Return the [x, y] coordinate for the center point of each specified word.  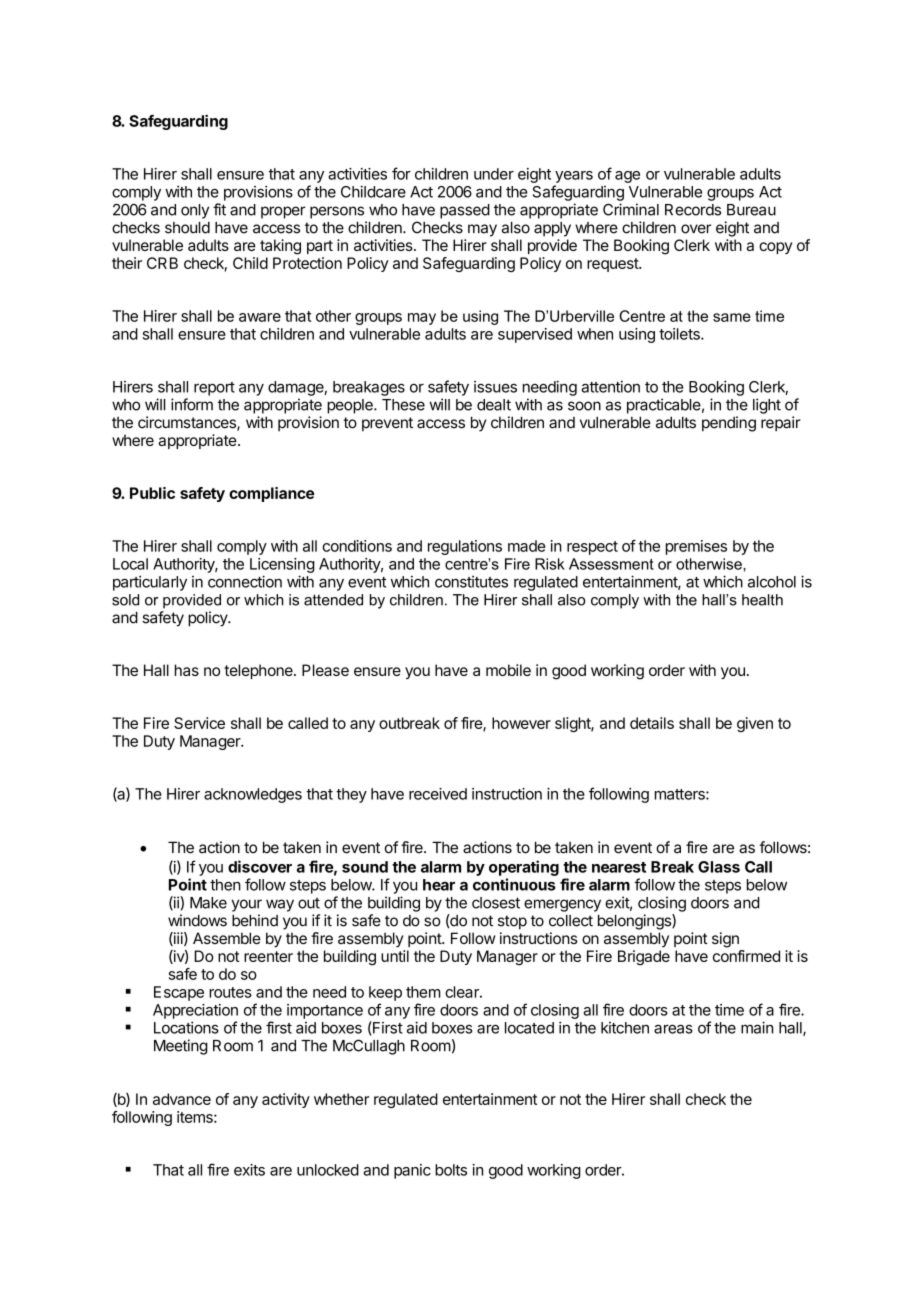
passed [465, 211]
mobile [508, 670]
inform [192, 404]
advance [182, 1099]
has [187, 670]
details [652, 723]
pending [729, 424]
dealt [494, 405]
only [195, 211]
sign [725, 940]
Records [693, 210]
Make [208, 903]
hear [439, 885]
